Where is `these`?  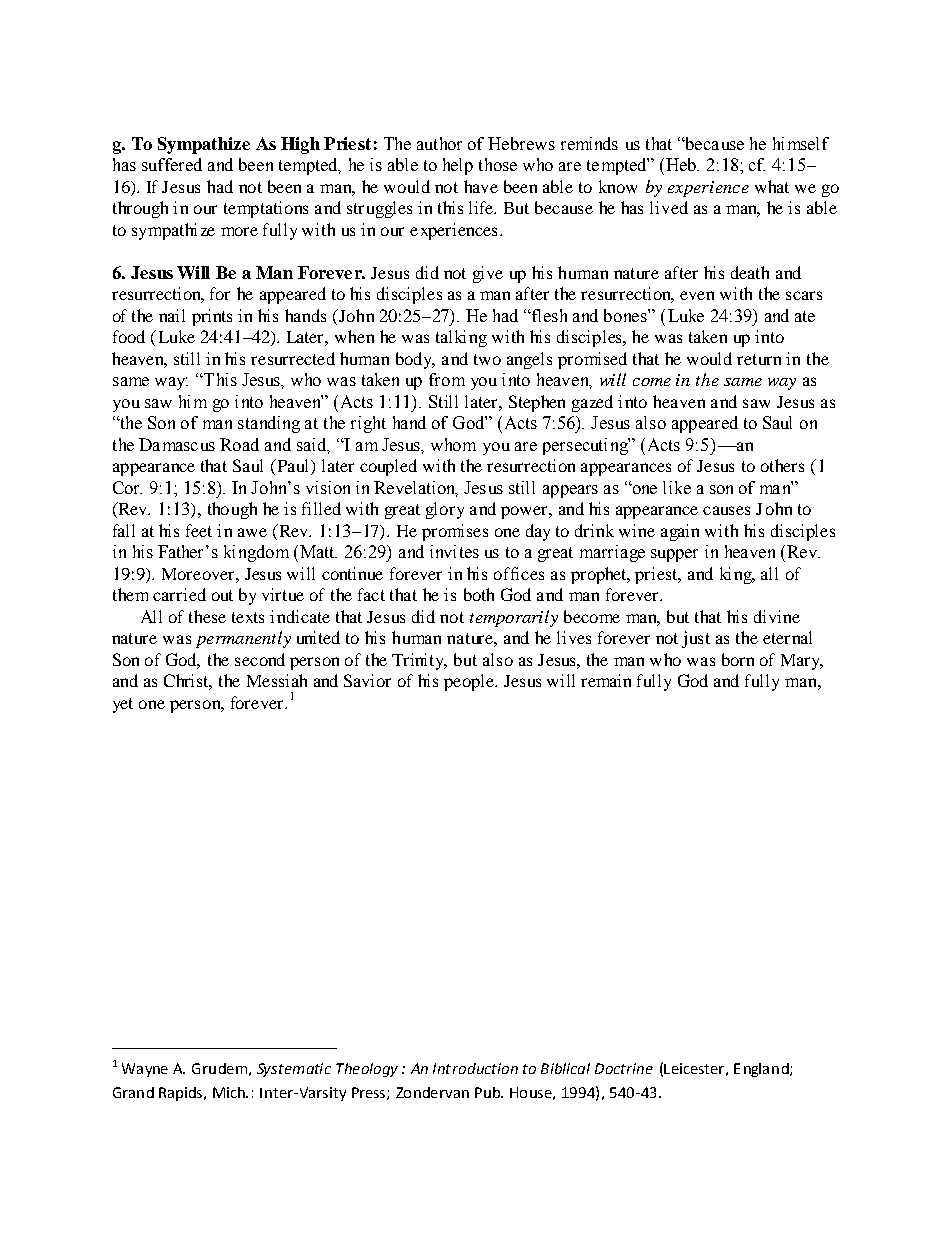
these is located at coordinates (207, 616).
